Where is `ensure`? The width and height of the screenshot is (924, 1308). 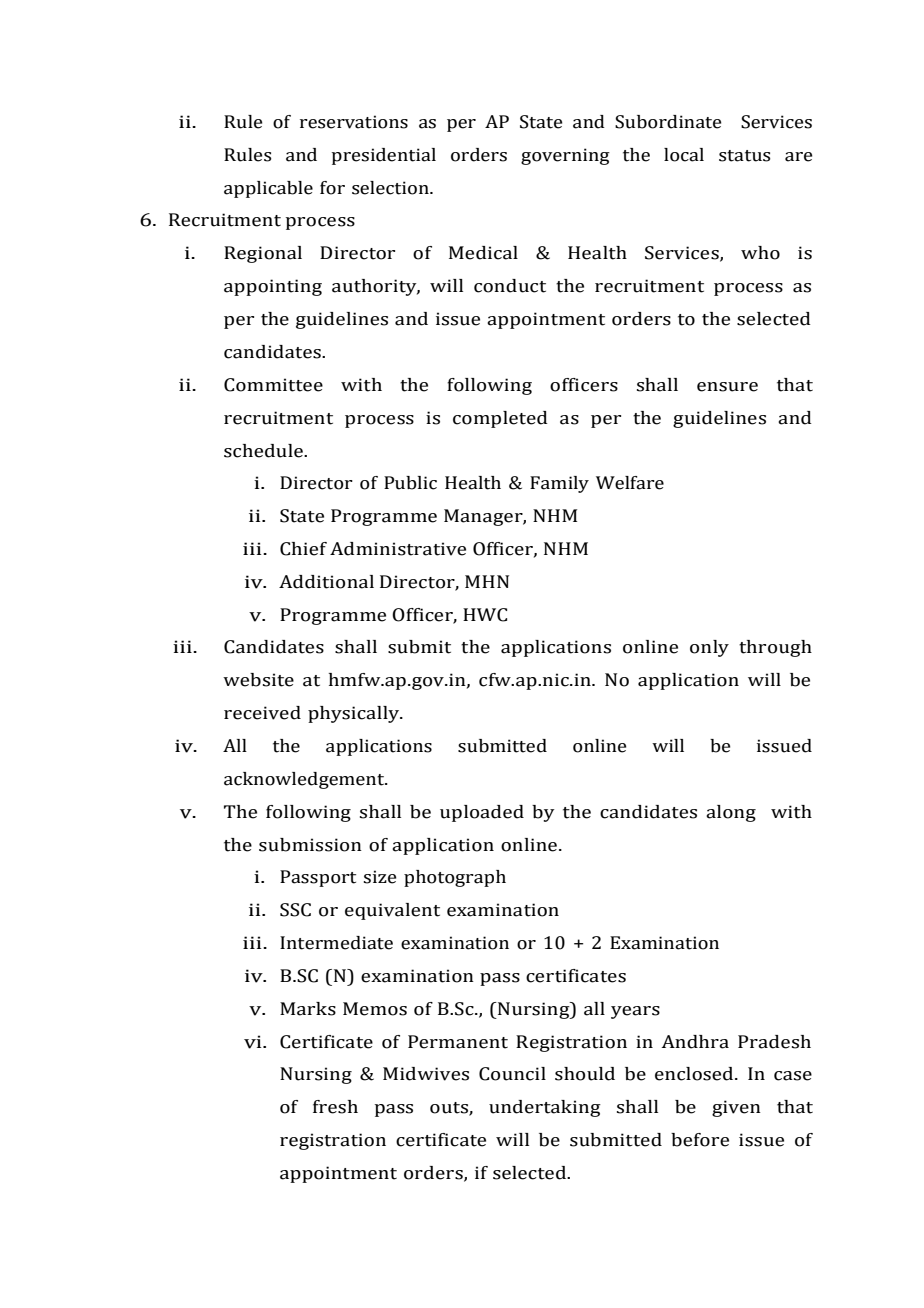
ensure is located at coordinates (727, 387).
